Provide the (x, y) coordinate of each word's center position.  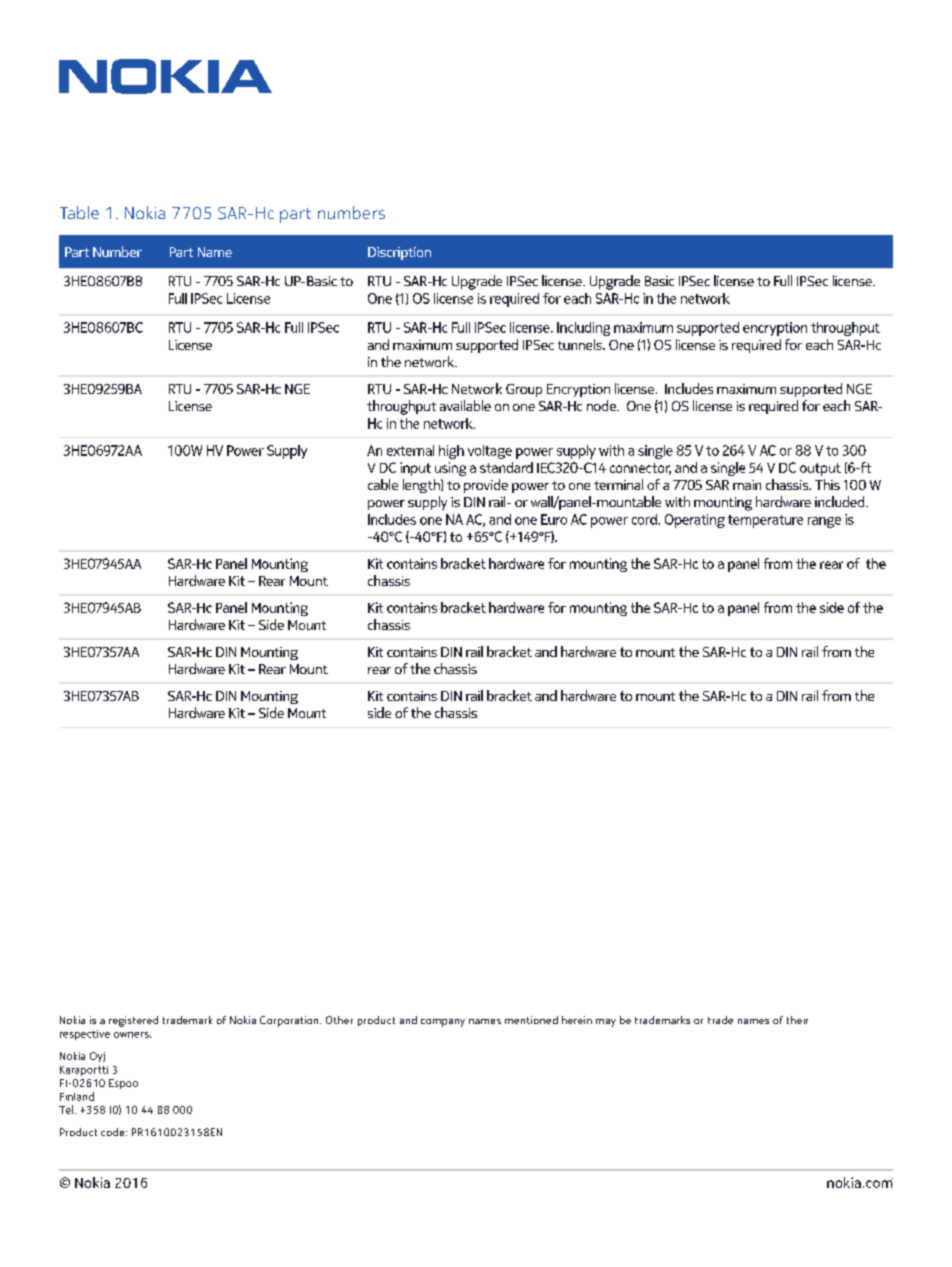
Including (583, 329)
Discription (399, 253)
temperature (765, 521)
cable (383, 484)
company (443, 1023)
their (797, 1020)
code (114, 1132)
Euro (554, 519)
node (602, 405)
